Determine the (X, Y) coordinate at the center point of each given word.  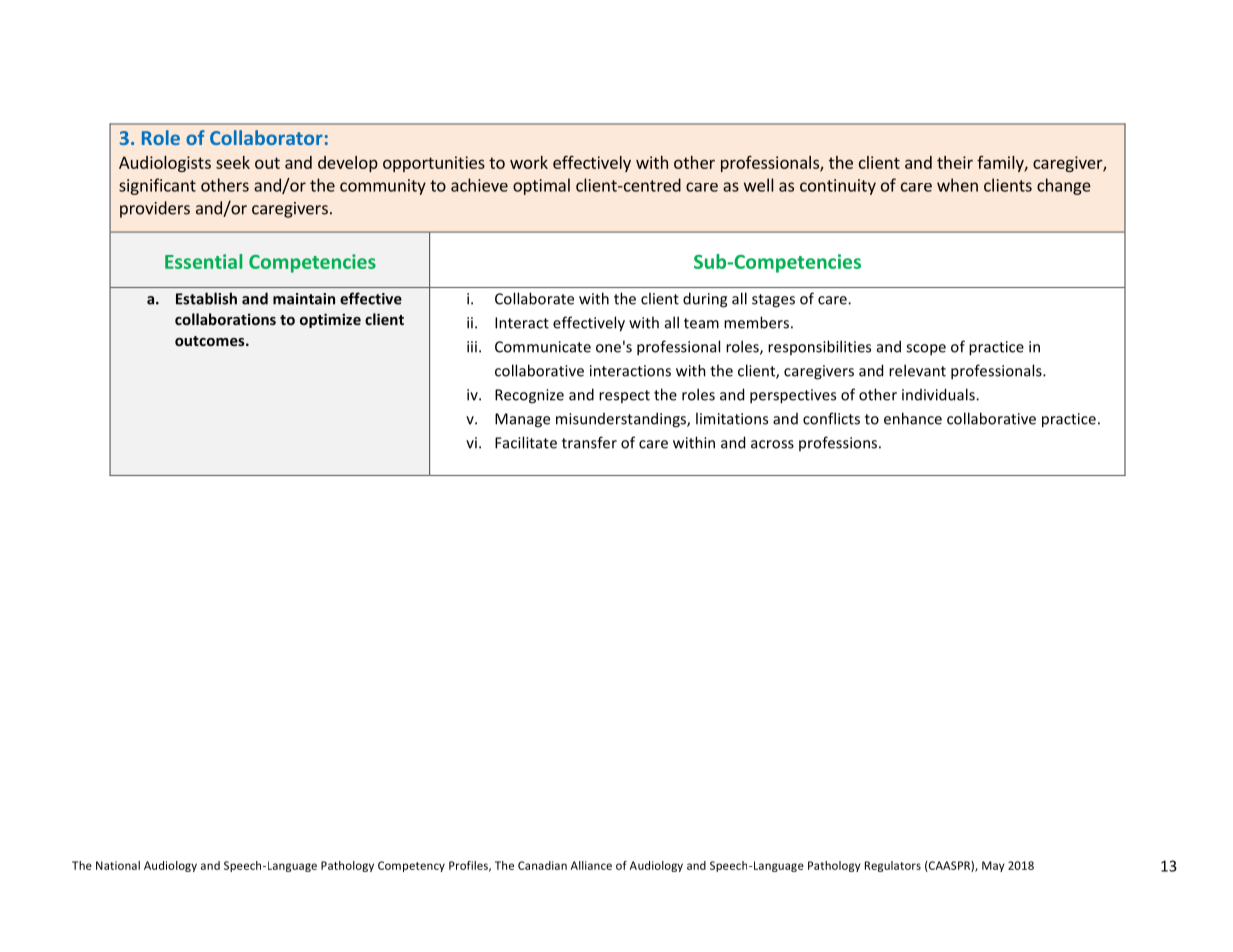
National (118, 865)
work (529, 162)
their (955, 162)
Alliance (591, 865)
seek (233, 162)
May (993, 866)
